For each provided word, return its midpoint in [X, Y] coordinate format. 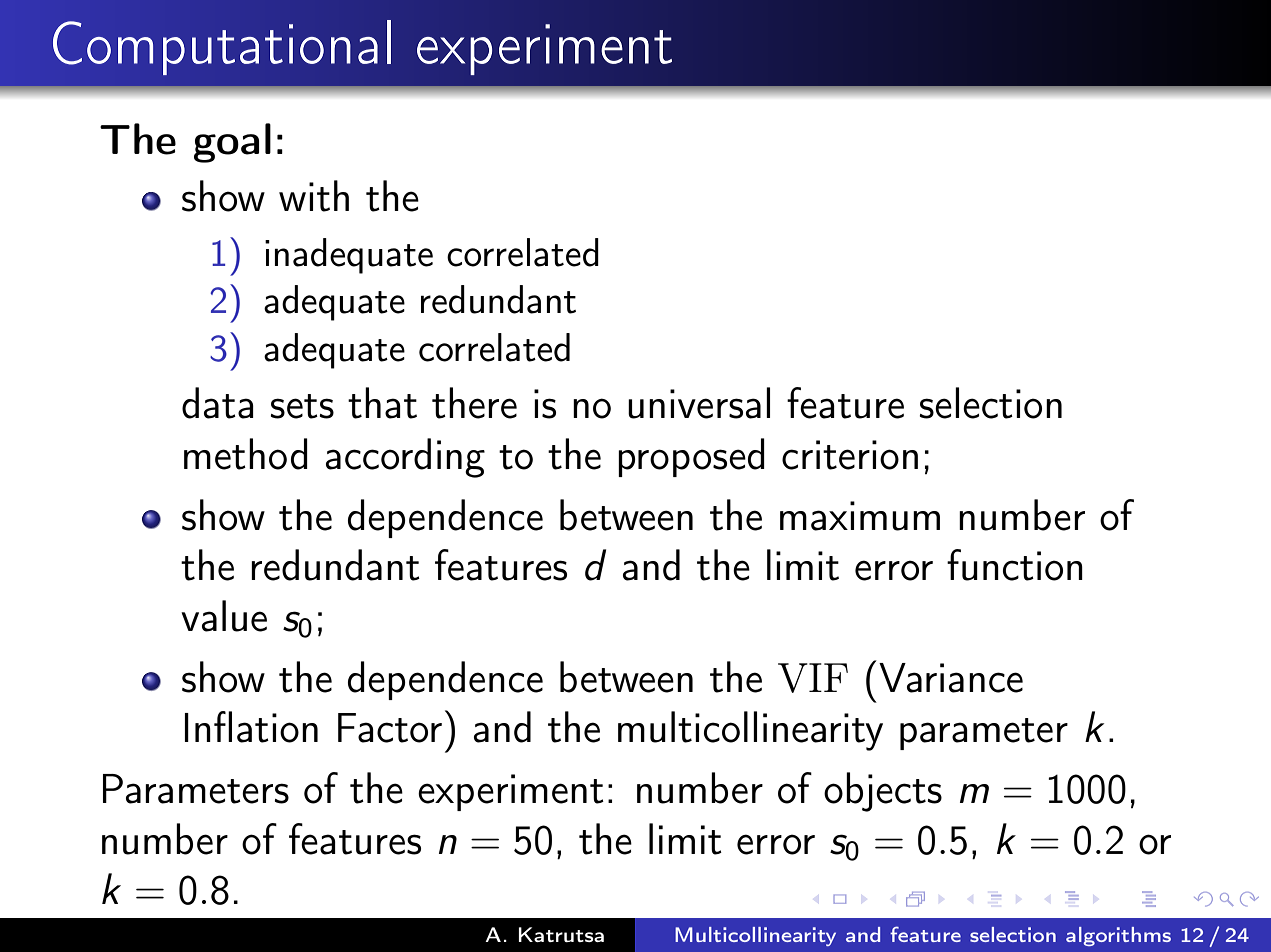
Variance [951, 678]
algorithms [1118, 936]
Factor [390, 728]
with [314, 196]
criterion [850, 455]
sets [302, 406]
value [224, 616]
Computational [222, 47]
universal [699, 403]
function [1015, 565]
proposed [691, 457]
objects [883, 792]
